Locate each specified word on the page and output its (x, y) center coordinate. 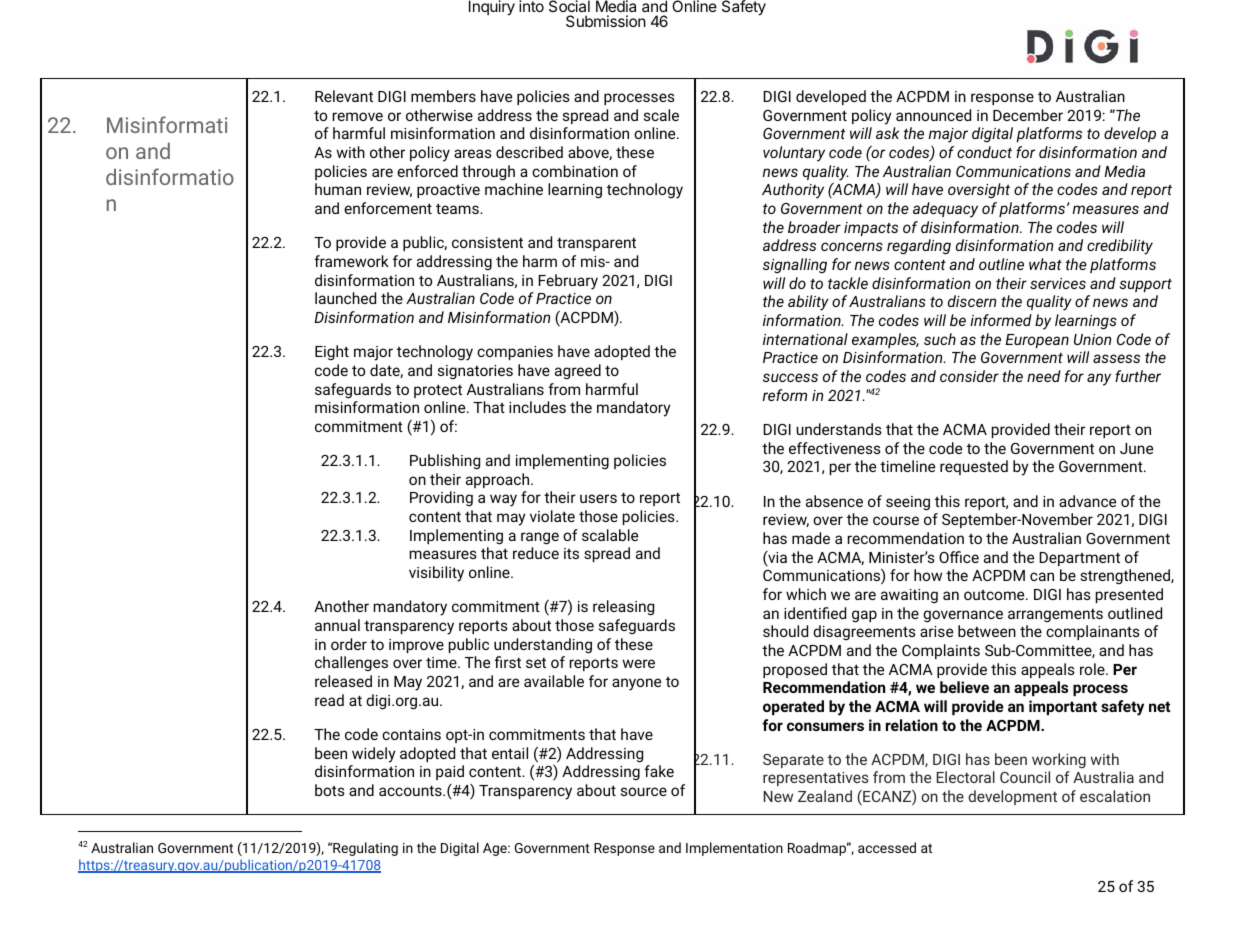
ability (808, 303)
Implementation (734, 849)
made (811, 538)
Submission (606, 21)
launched (345, 298)
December (1028, 115)
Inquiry (492, 8)
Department (1079, 559)
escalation (1115, 796)
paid (450, 772)
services (1058, 283)
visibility (436, 574)
